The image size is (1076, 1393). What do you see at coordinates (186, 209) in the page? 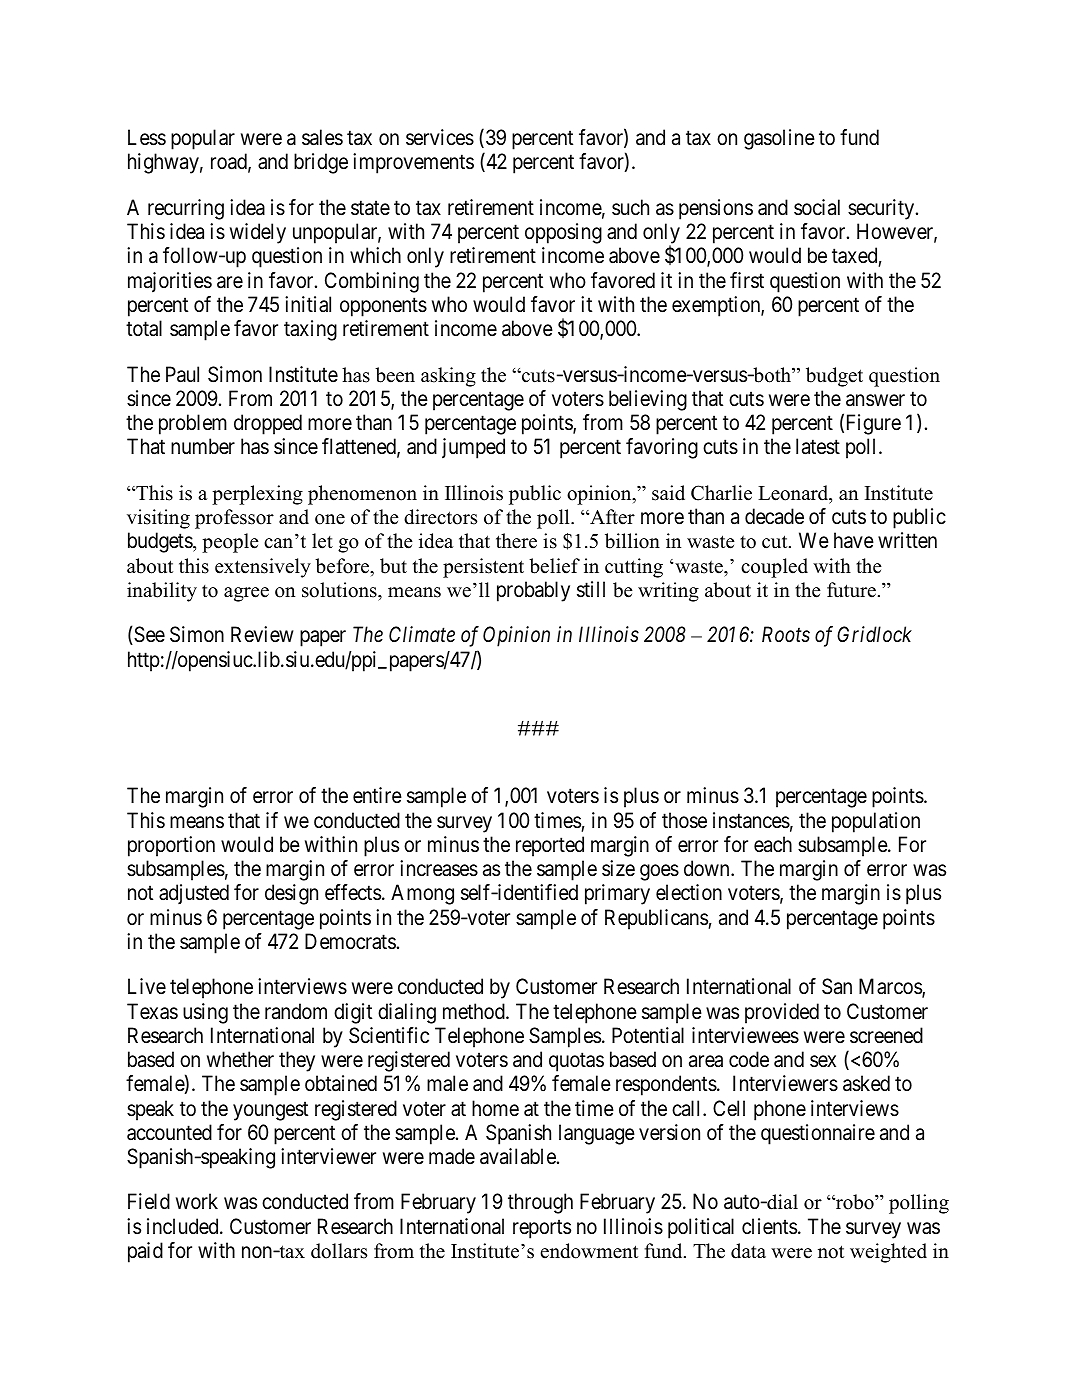
I see `recurring` at bounding box center [186, 209].
